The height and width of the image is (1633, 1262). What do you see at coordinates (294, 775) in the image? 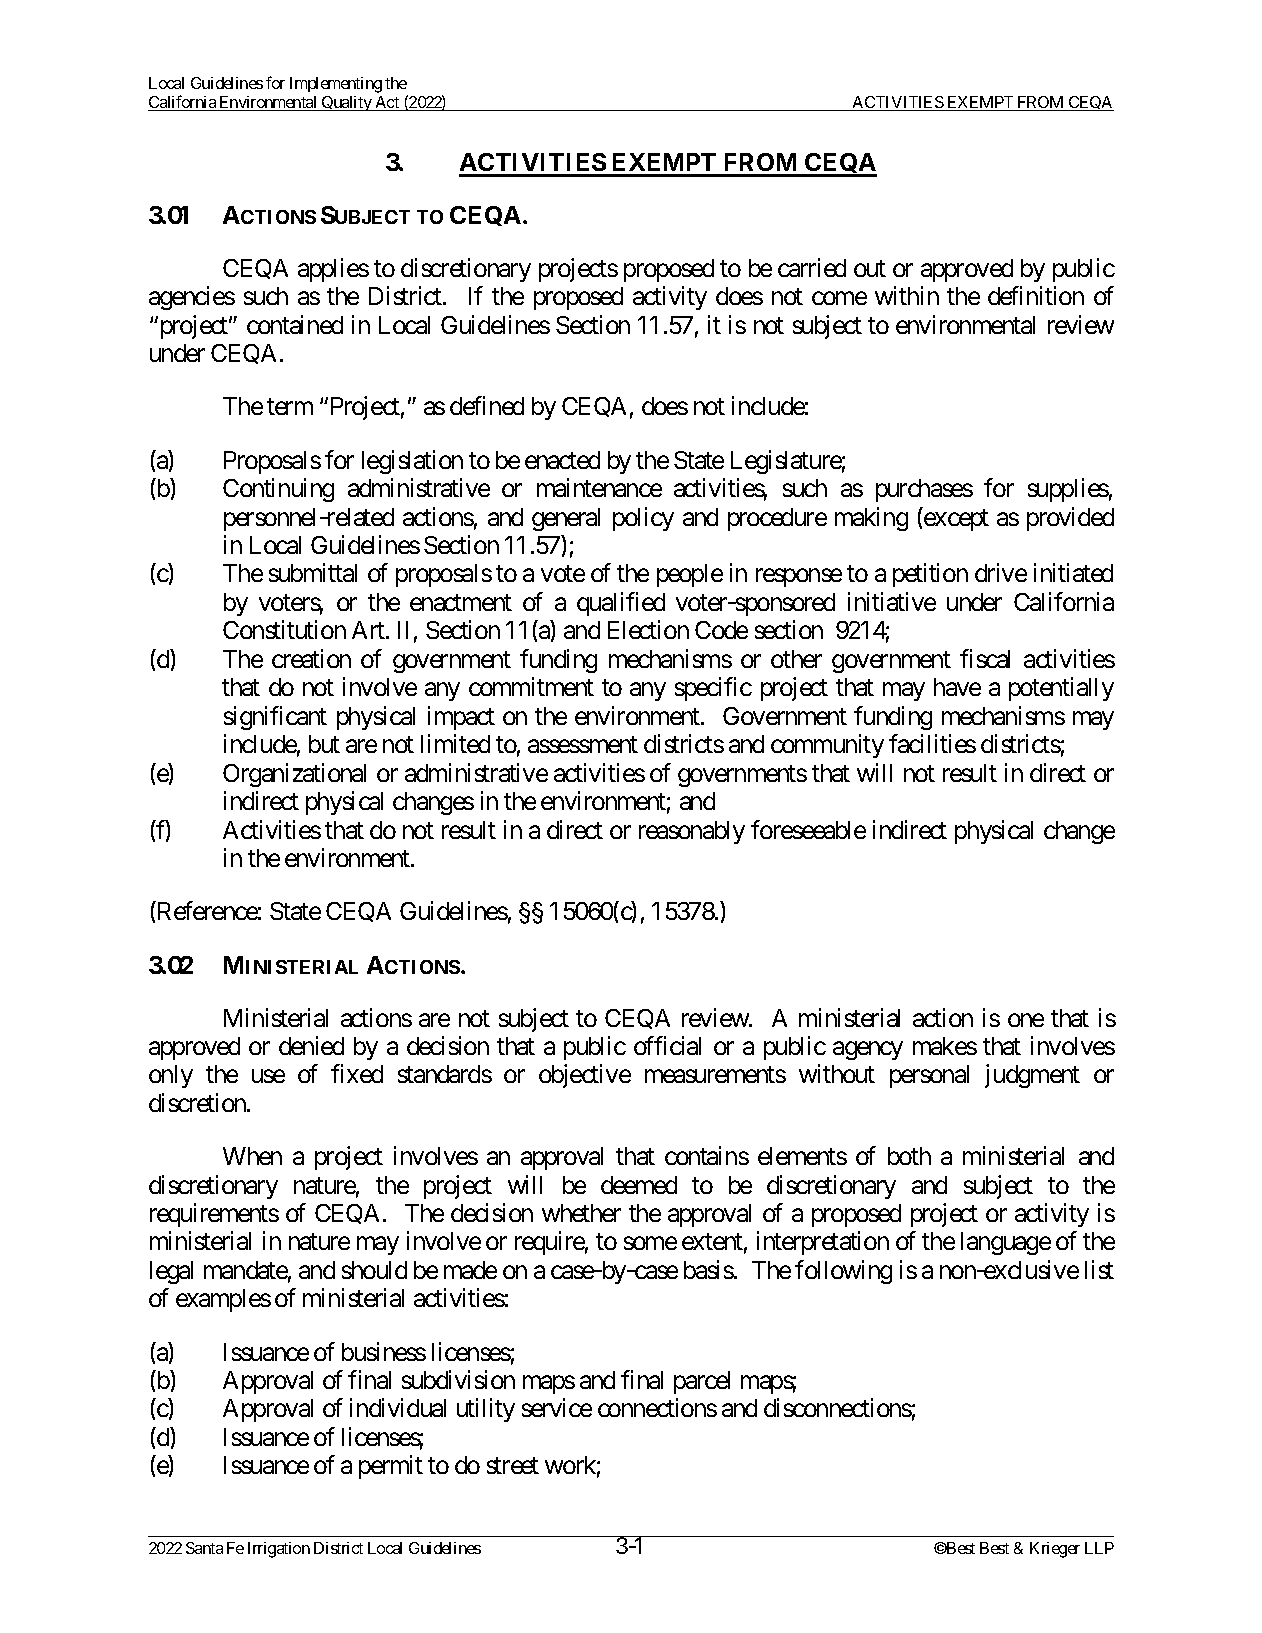
I see `Organizational` at bounding box center [294, 775].
